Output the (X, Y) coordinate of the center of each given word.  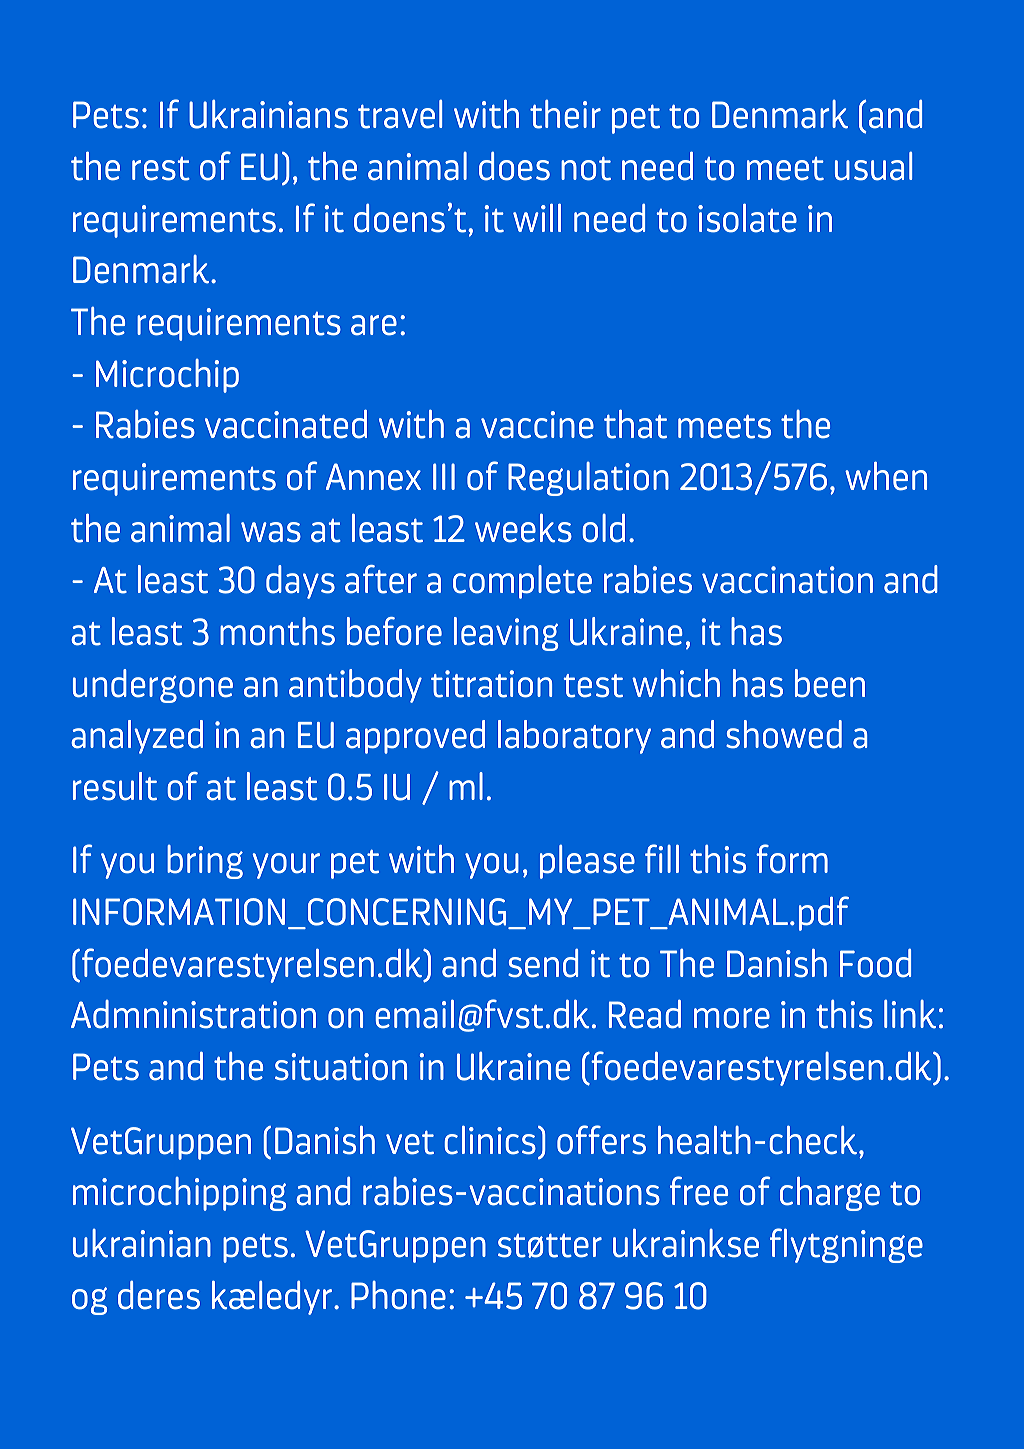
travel (400, 114)
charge (830, 1194)
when (886, 476)
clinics (490, 1140)
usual (873, 166)
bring (205, 862)
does (514, 166)
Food (875, 963)
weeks (523, 528)
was (271, 532)
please (587, 862)
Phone (398, 1295)
